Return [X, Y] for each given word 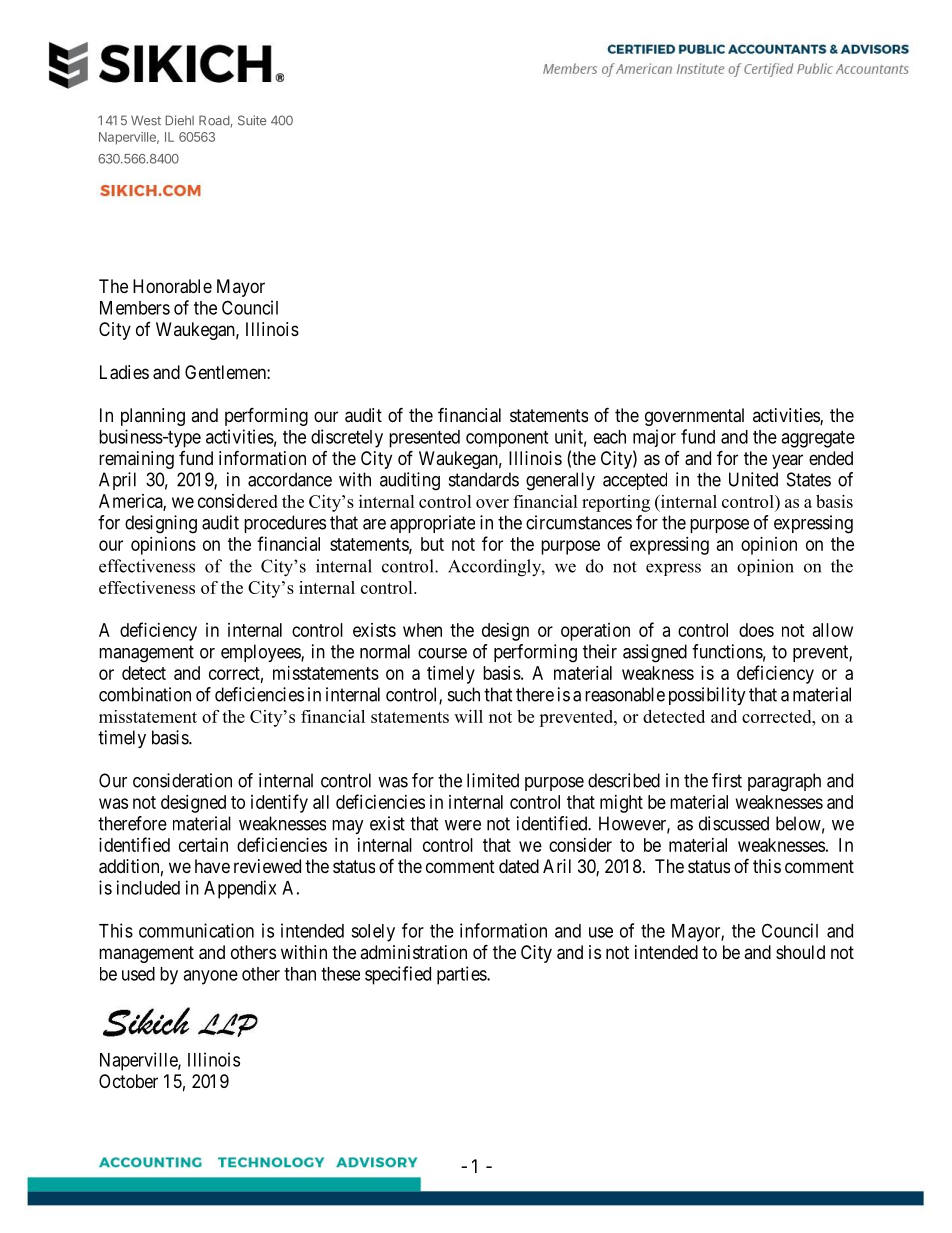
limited [493, 780]
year [787, 461]
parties [462, 975]
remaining [136, 460]
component [507, 439]
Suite [252, 120]
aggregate [818, 439]
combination [145, 694]
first [727, 780]
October [128, 1081]
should [800, 952]
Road [214, 120]
